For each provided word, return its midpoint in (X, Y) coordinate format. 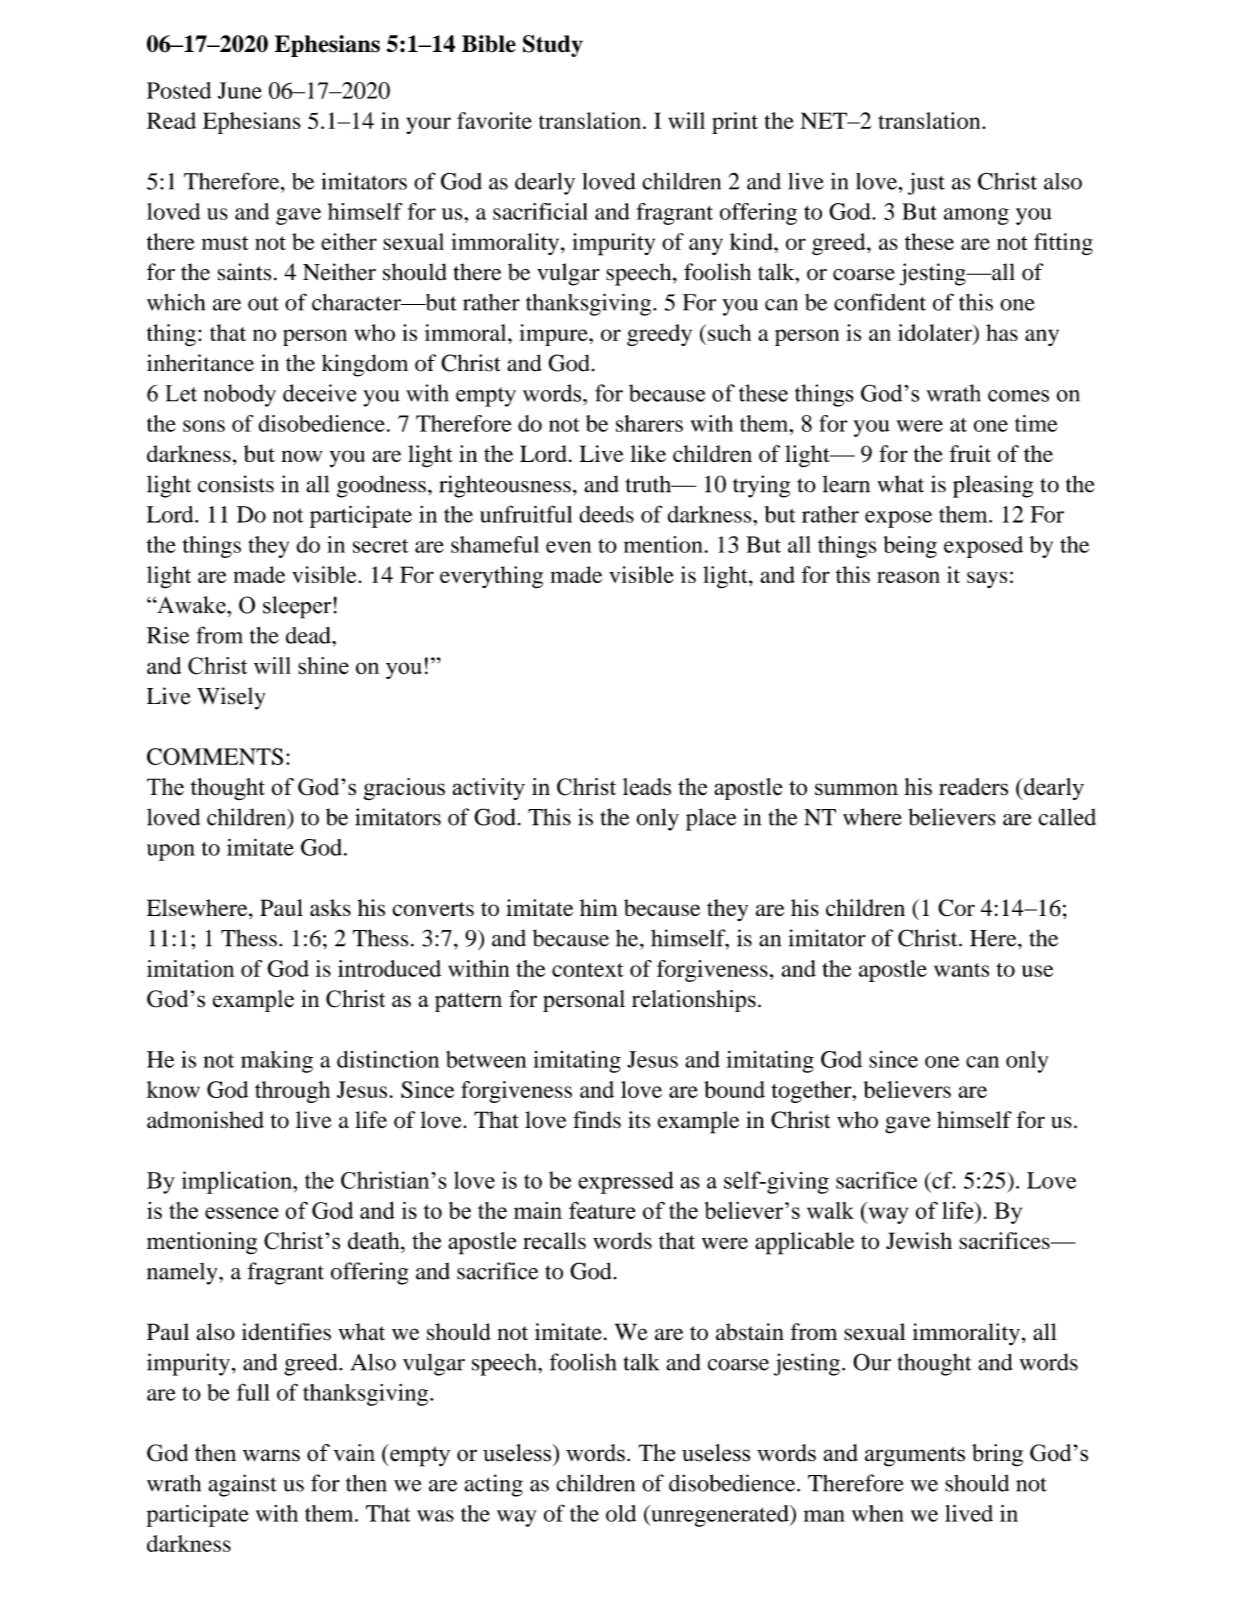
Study (553, 46)
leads (647, 787)
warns (271, 1455)
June (240, 90)
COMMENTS (215, 756)
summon (856, 789)
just (926, 184)
